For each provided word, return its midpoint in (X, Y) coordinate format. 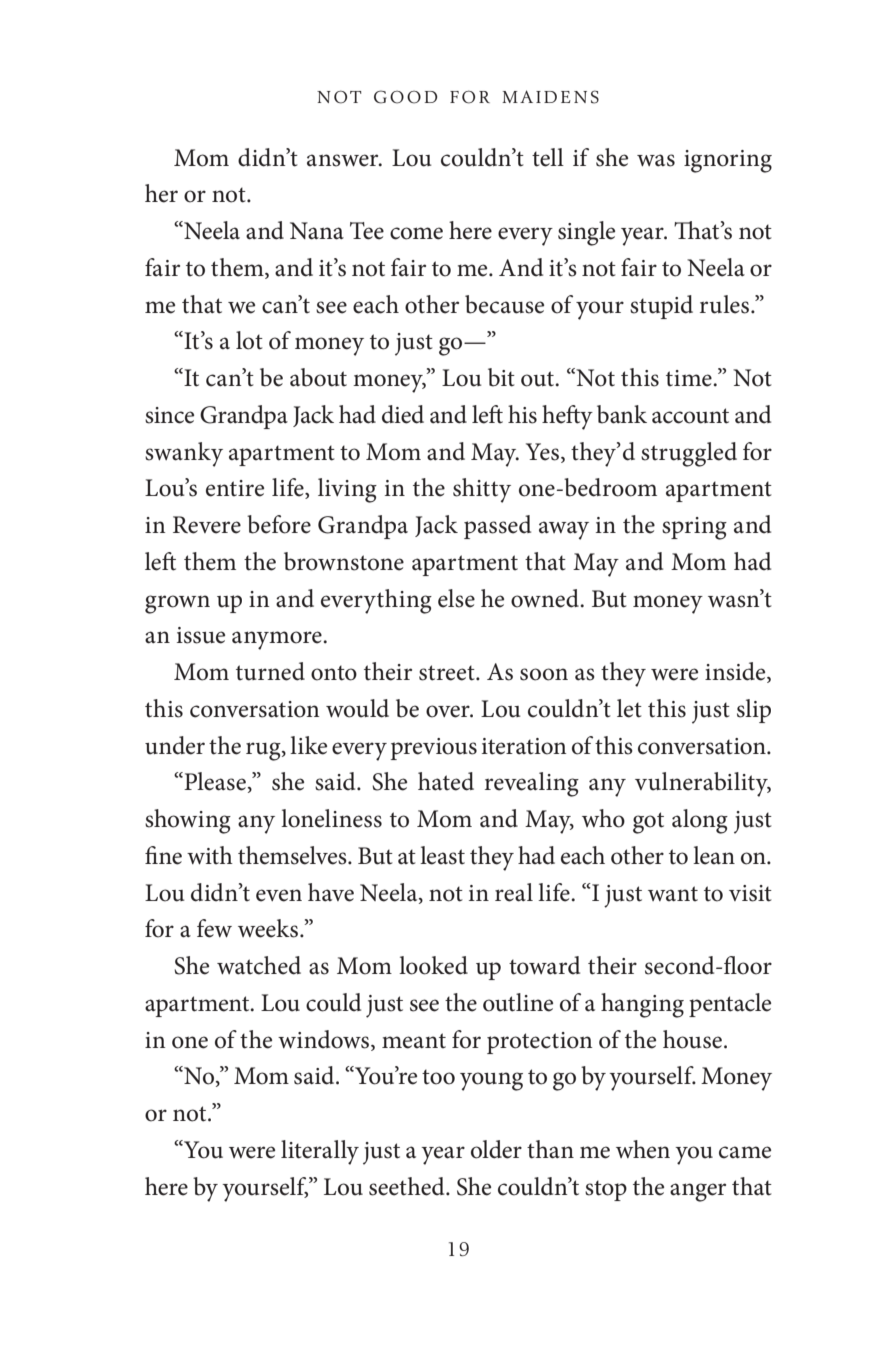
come (416, 233)
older (496, 1149)
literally (320, 1152)
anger (698, 1192)
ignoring (728, 161)
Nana (317, 231)
